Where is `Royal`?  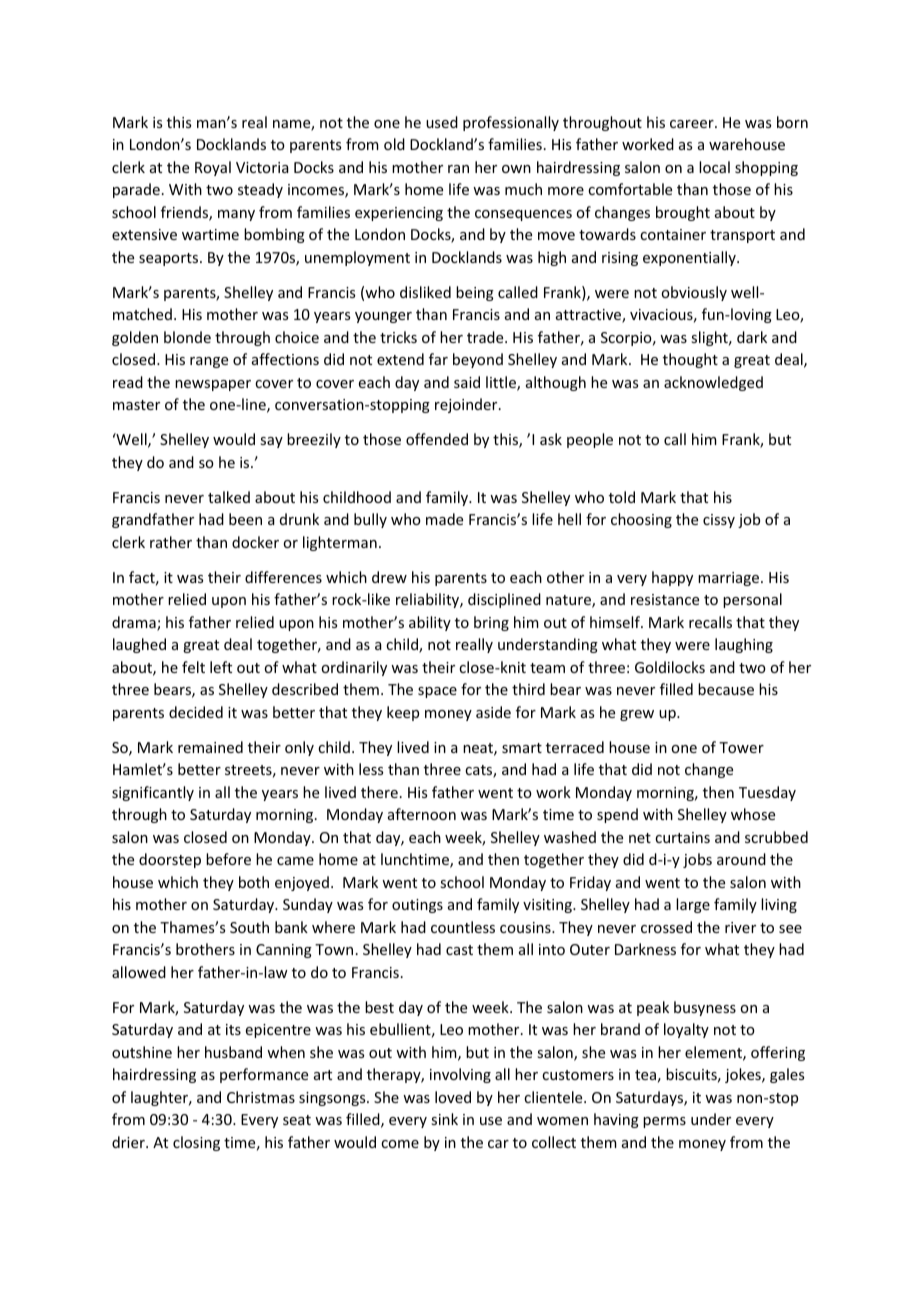 Royal is located at coordinates (213, 168).
